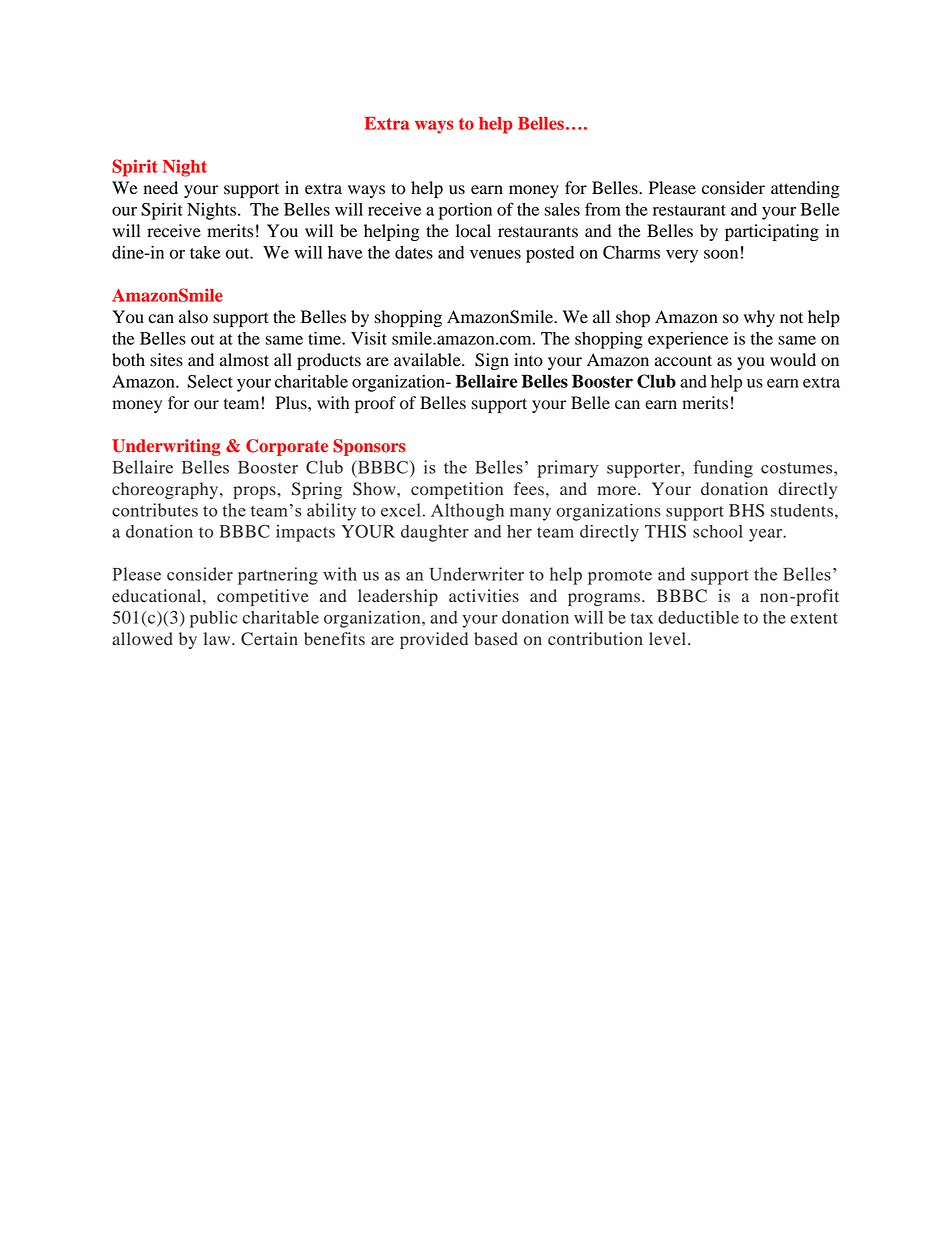 The width and height of the document is (952, 1233). I want to click on attending, so click(805, 189).
